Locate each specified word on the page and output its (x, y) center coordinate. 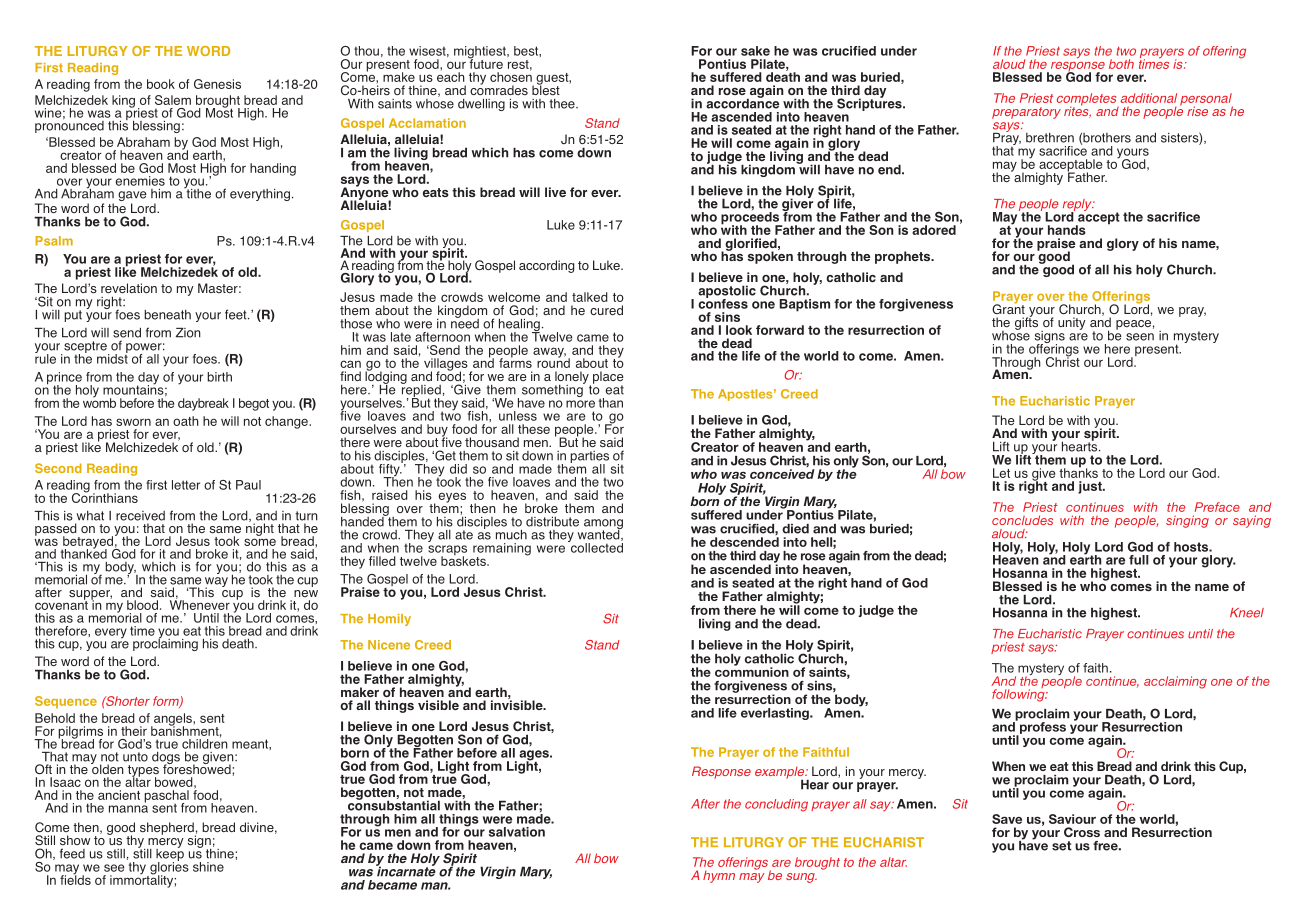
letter (186, 485)
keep (170, 854)
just (1091, 487)
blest (546, 89)
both (1121, 64)
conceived (782, 474)
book (161, 84)
